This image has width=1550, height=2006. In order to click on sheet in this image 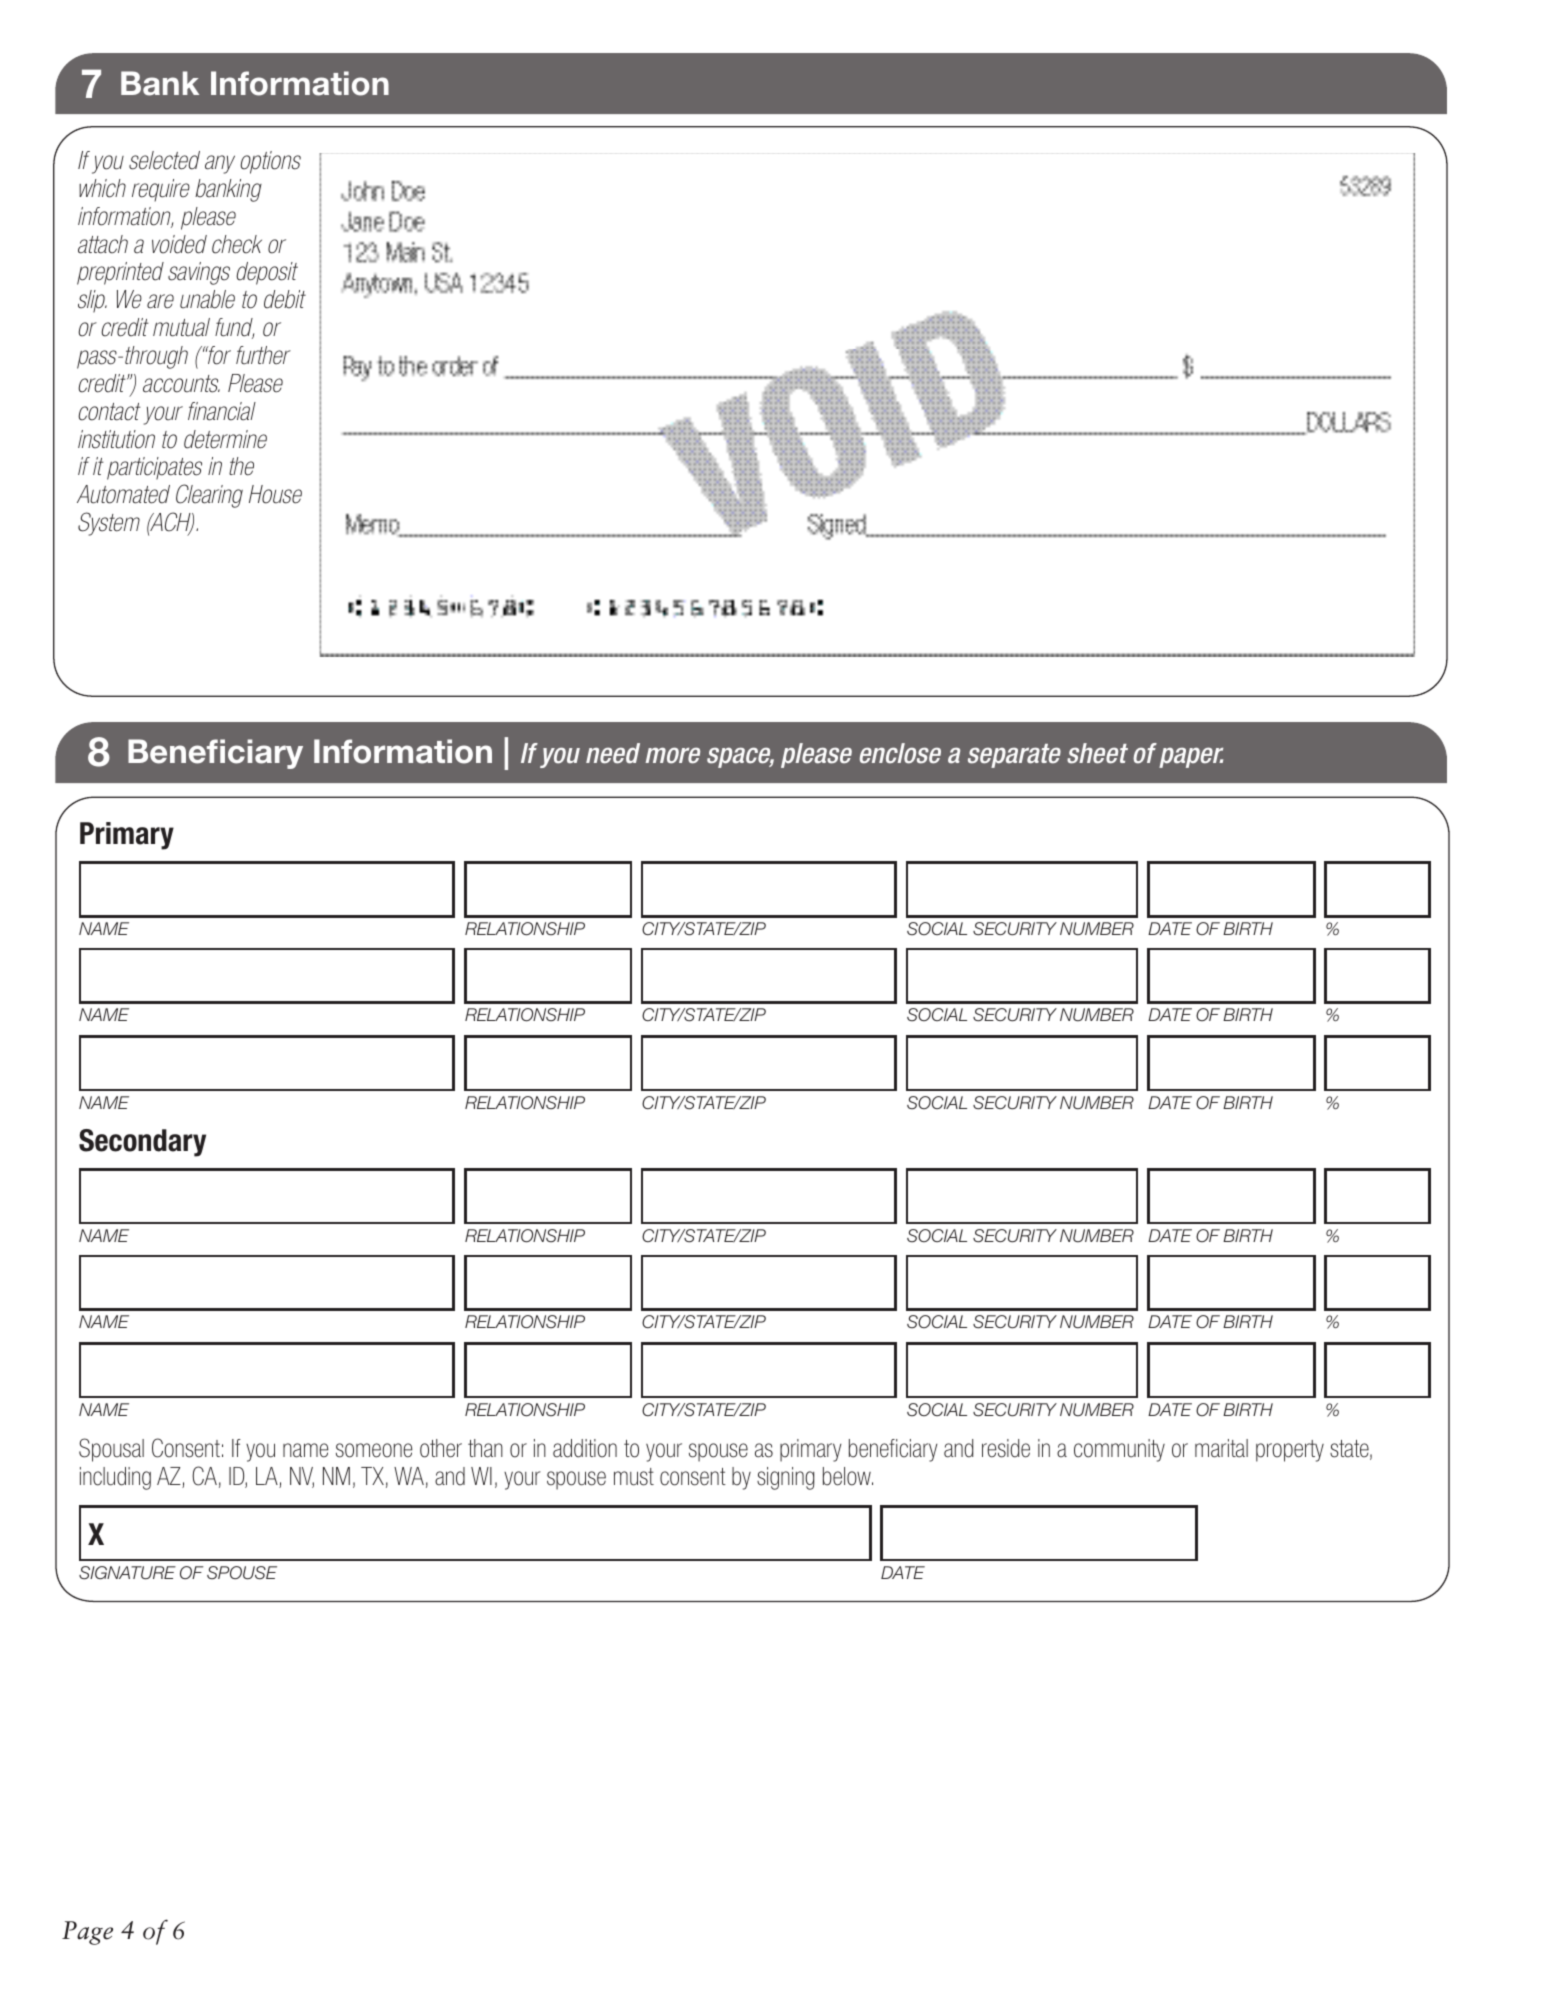, I will do `click(1097, 753)`.
